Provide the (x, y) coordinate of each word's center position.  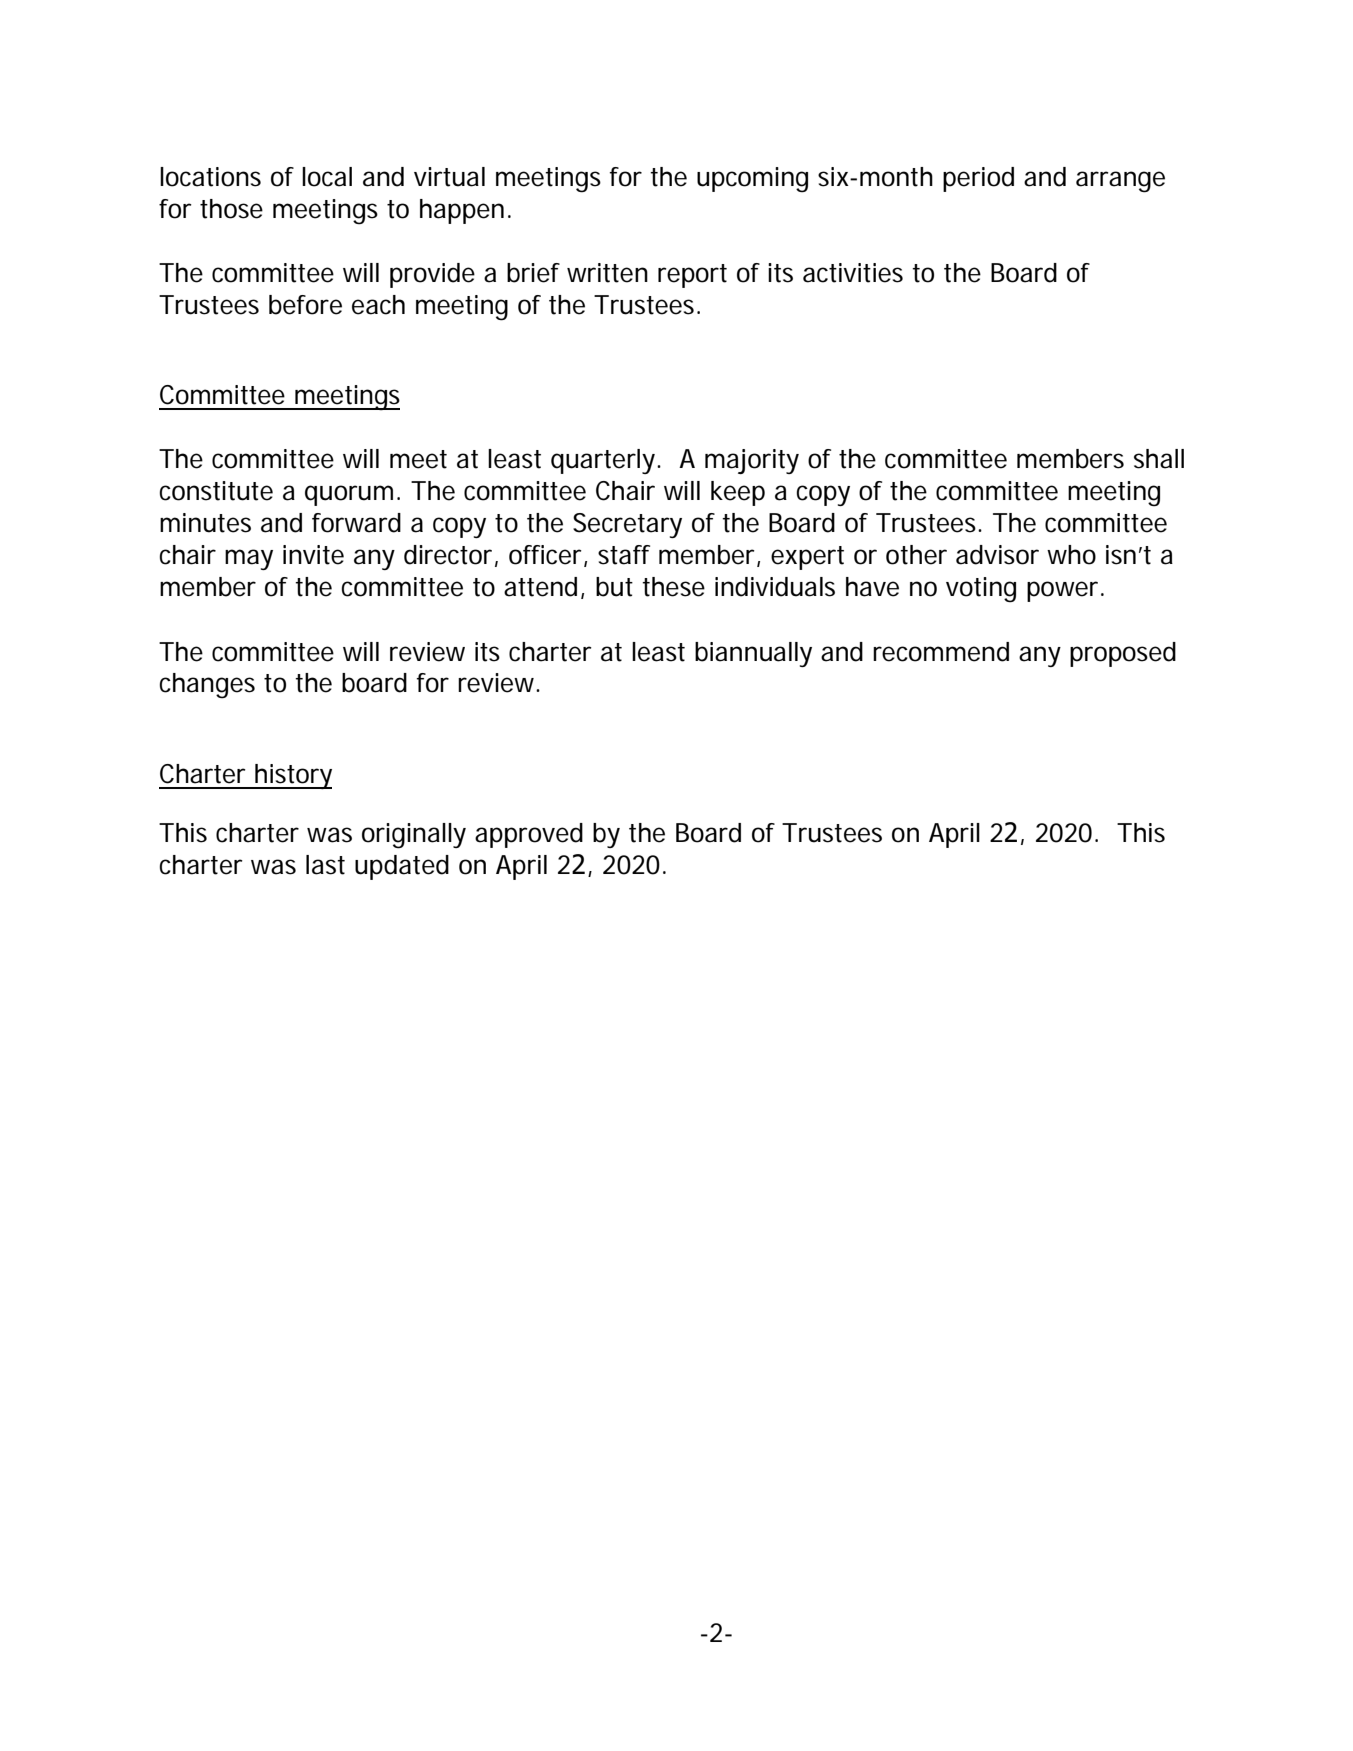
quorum (349, 495)
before (305, 305)
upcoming (752, 180)
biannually (753, 654)
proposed (1123, 654)
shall (1159, 459)
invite (313, 555)
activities (853, 273)
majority (752, 461)
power (1064, 591)
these (673, 587)
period (978, 179)
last (325, 865)
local (327, 177)
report (692, 276)
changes (207, 686)
